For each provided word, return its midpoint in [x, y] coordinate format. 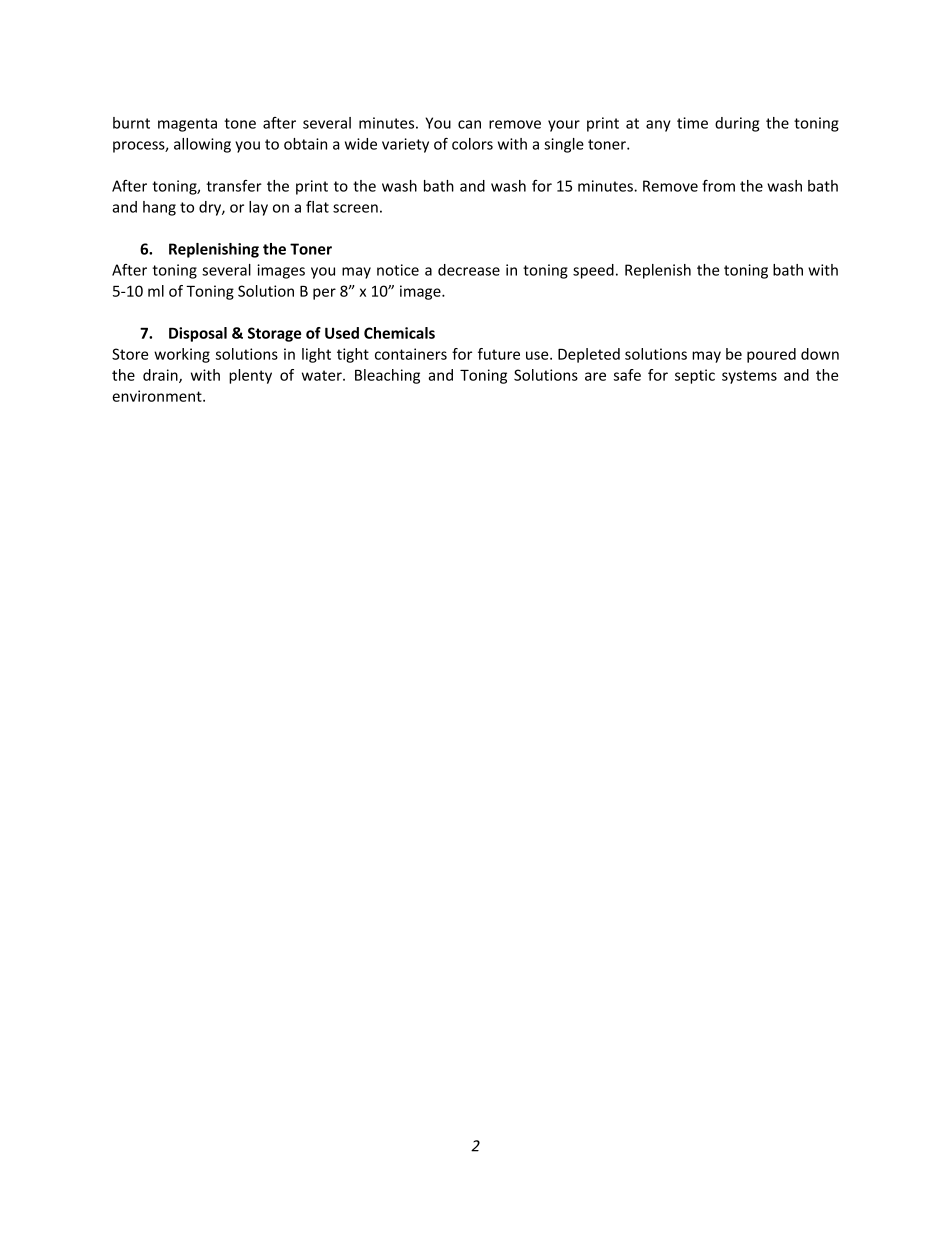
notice [398, 270]
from [718, 186]
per [324, 294]
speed [593, 271]
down [820, 354]
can [469, 124]
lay [258, 208]
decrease [469, 270]
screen [355, 208]
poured [771, 355]
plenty [250, 376]
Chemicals [399, 333]
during [737, 124]
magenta [187, 125]
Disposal [198, 334]
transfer [234, 186]
